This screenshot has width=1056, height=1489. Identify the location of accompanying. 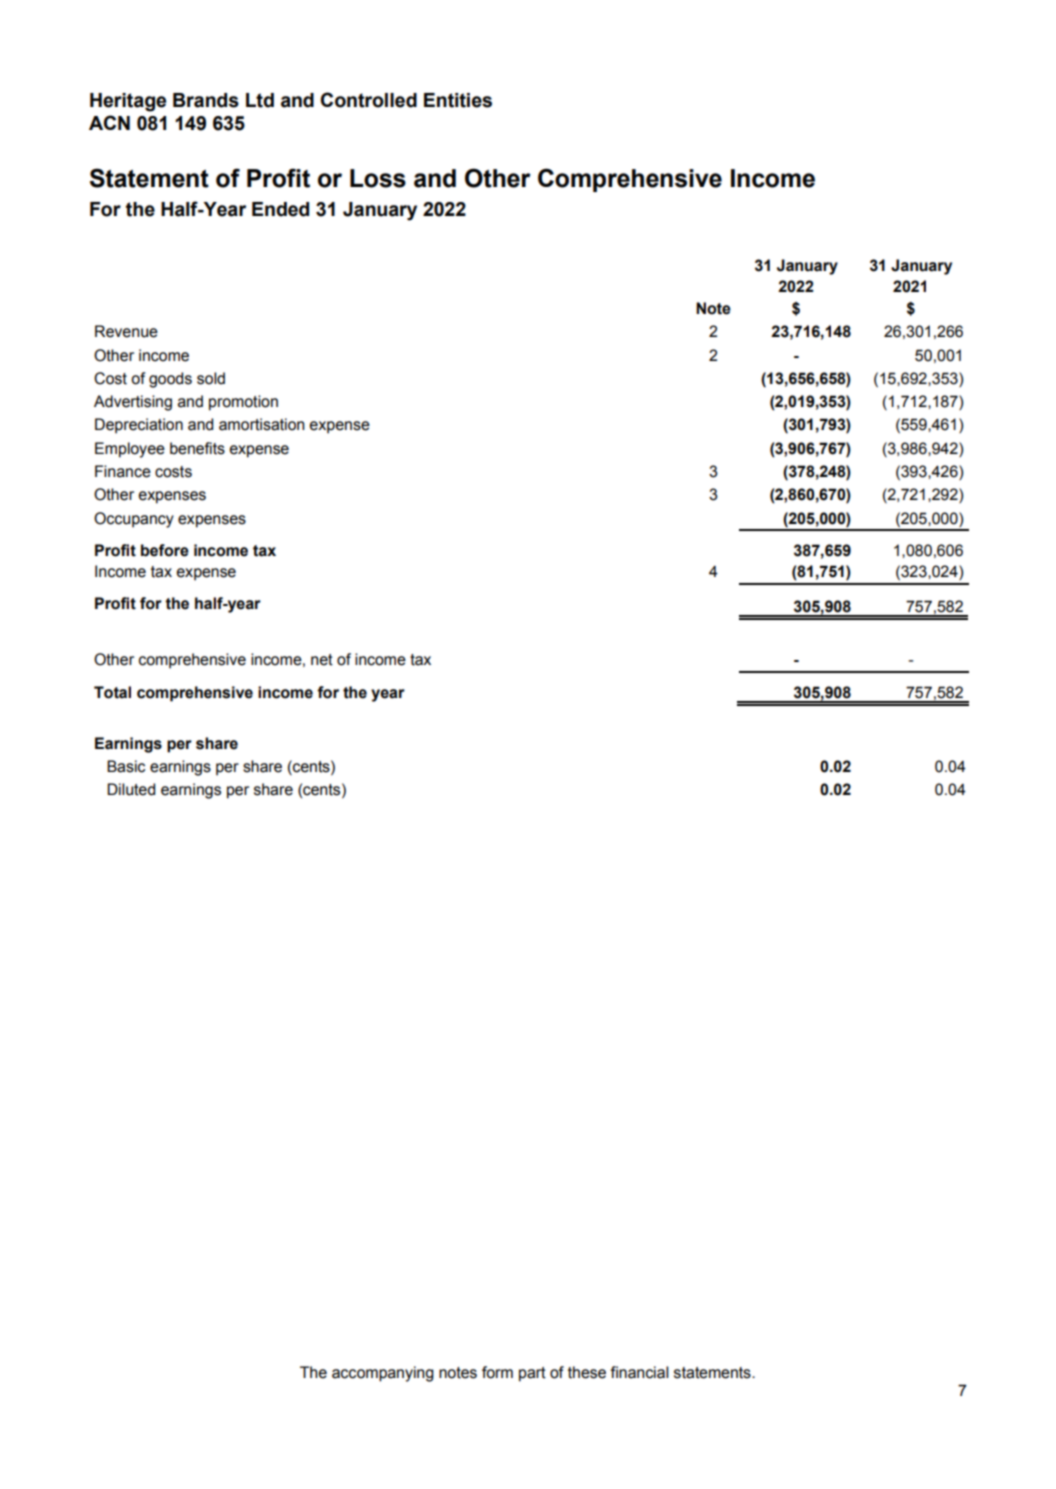
(383, 1374).
